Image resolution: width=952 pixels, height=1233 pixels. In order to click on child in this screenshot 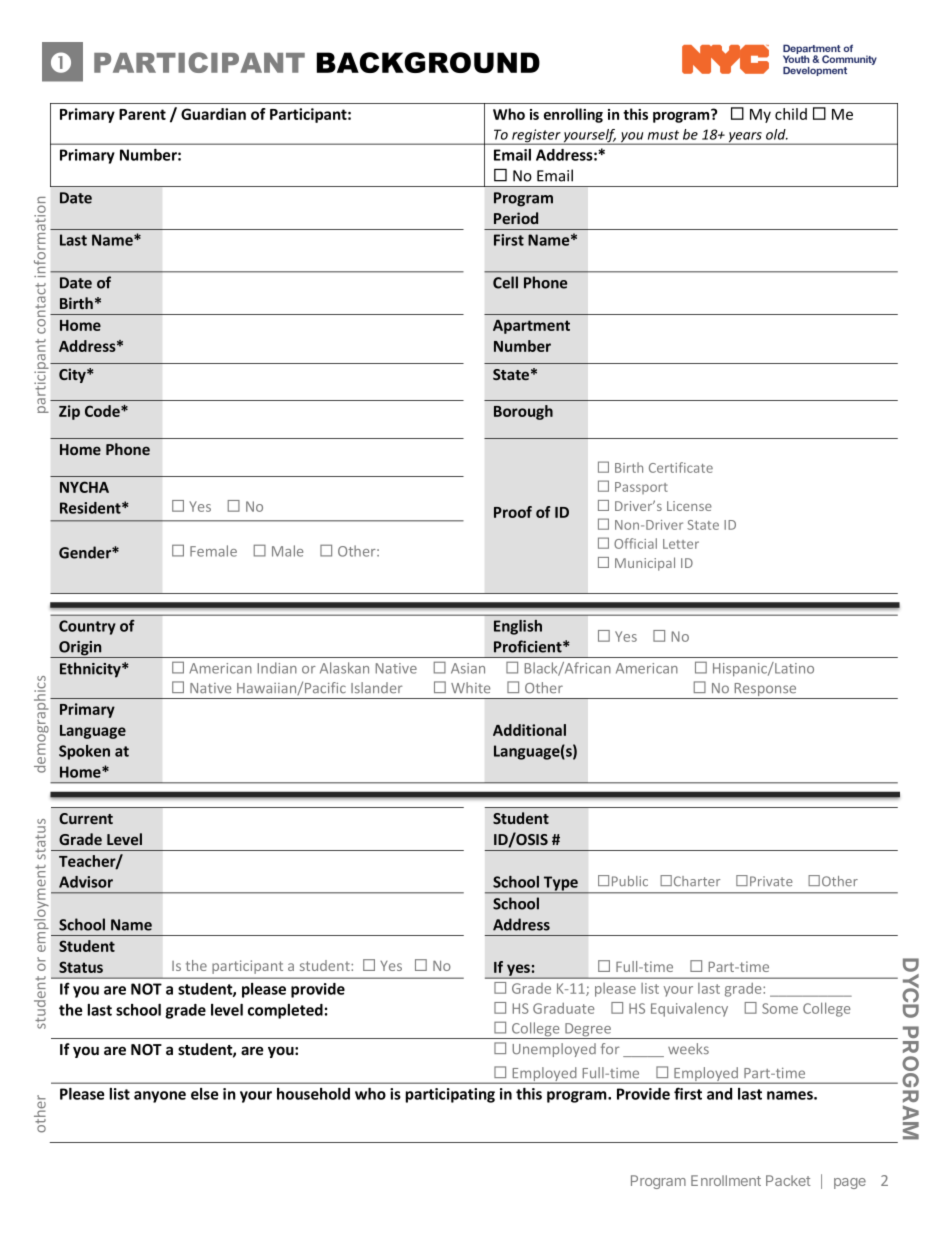, I will do `click(791, 114)`.
